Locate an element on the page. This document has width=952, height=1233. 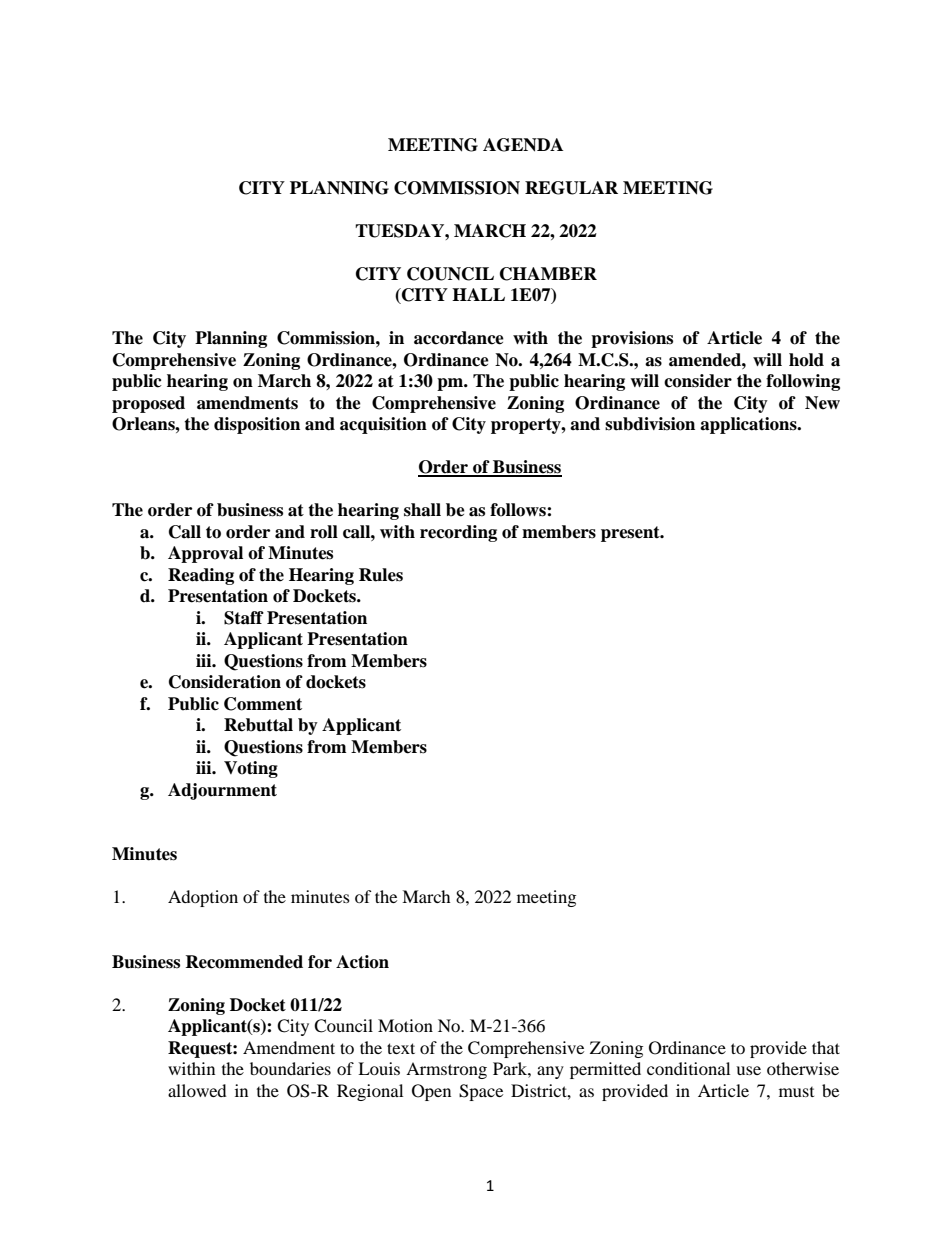
applications is located at coordinates (749, 425).
